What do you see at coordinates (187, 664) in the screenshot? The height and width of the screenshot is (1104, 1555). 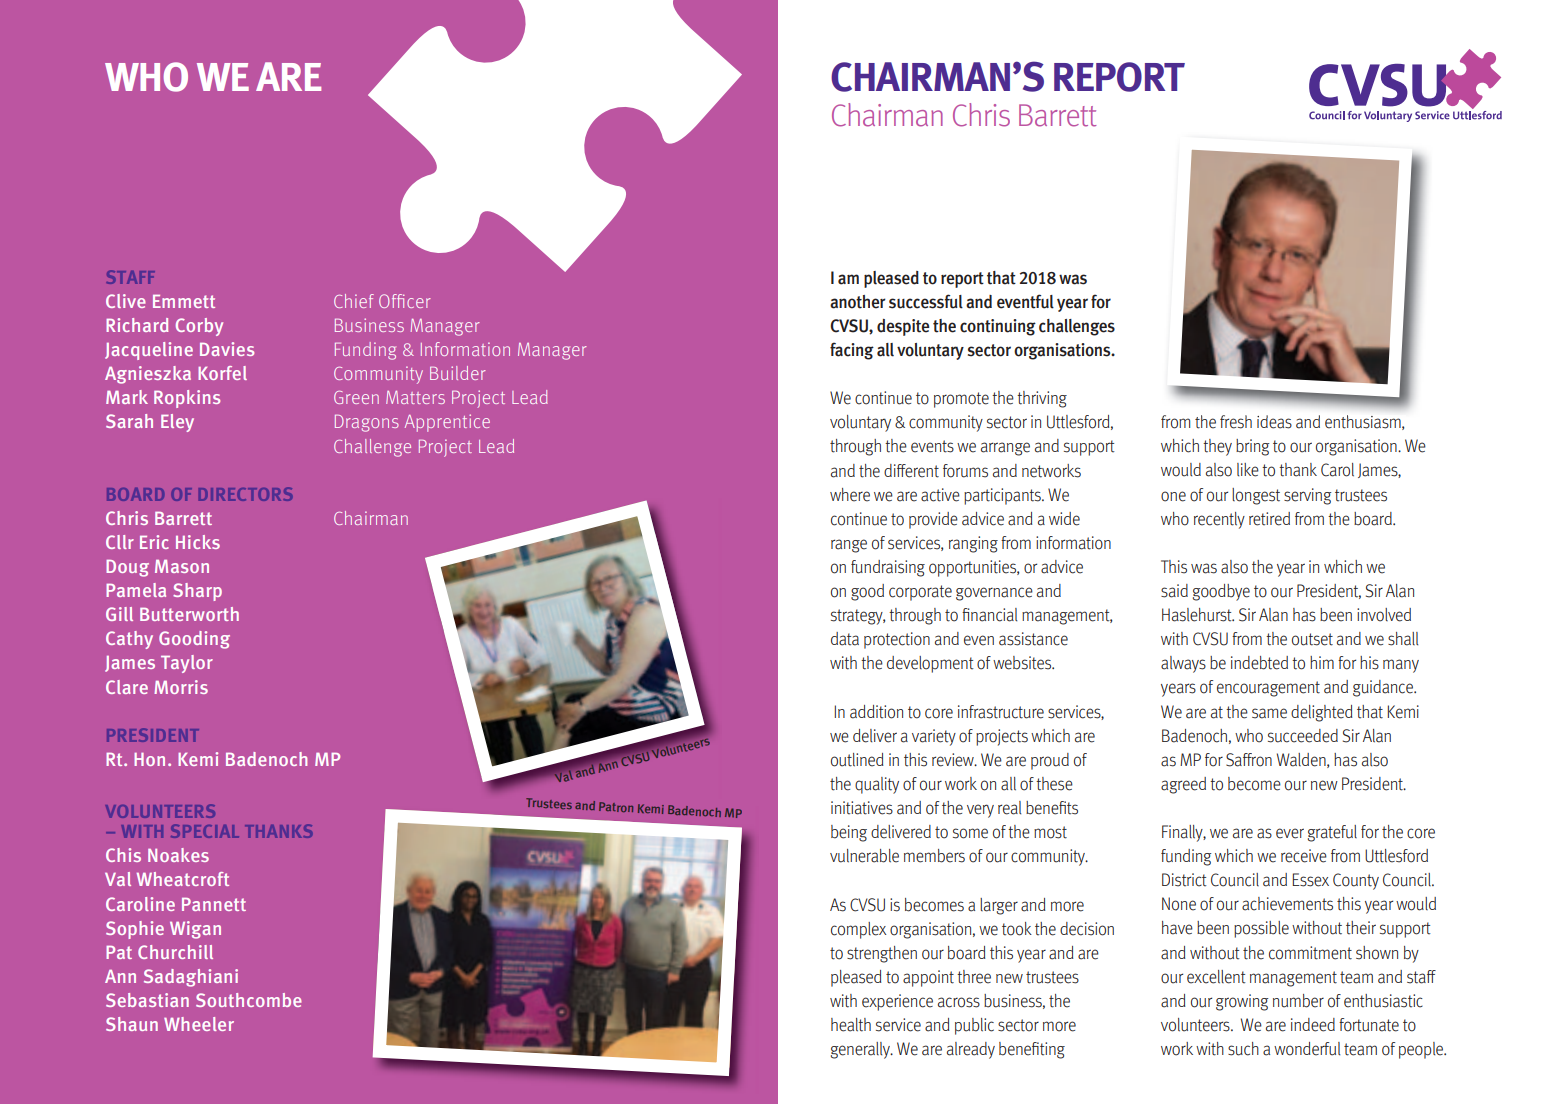 I see `Taylor` at bounding box center [187, 664].
